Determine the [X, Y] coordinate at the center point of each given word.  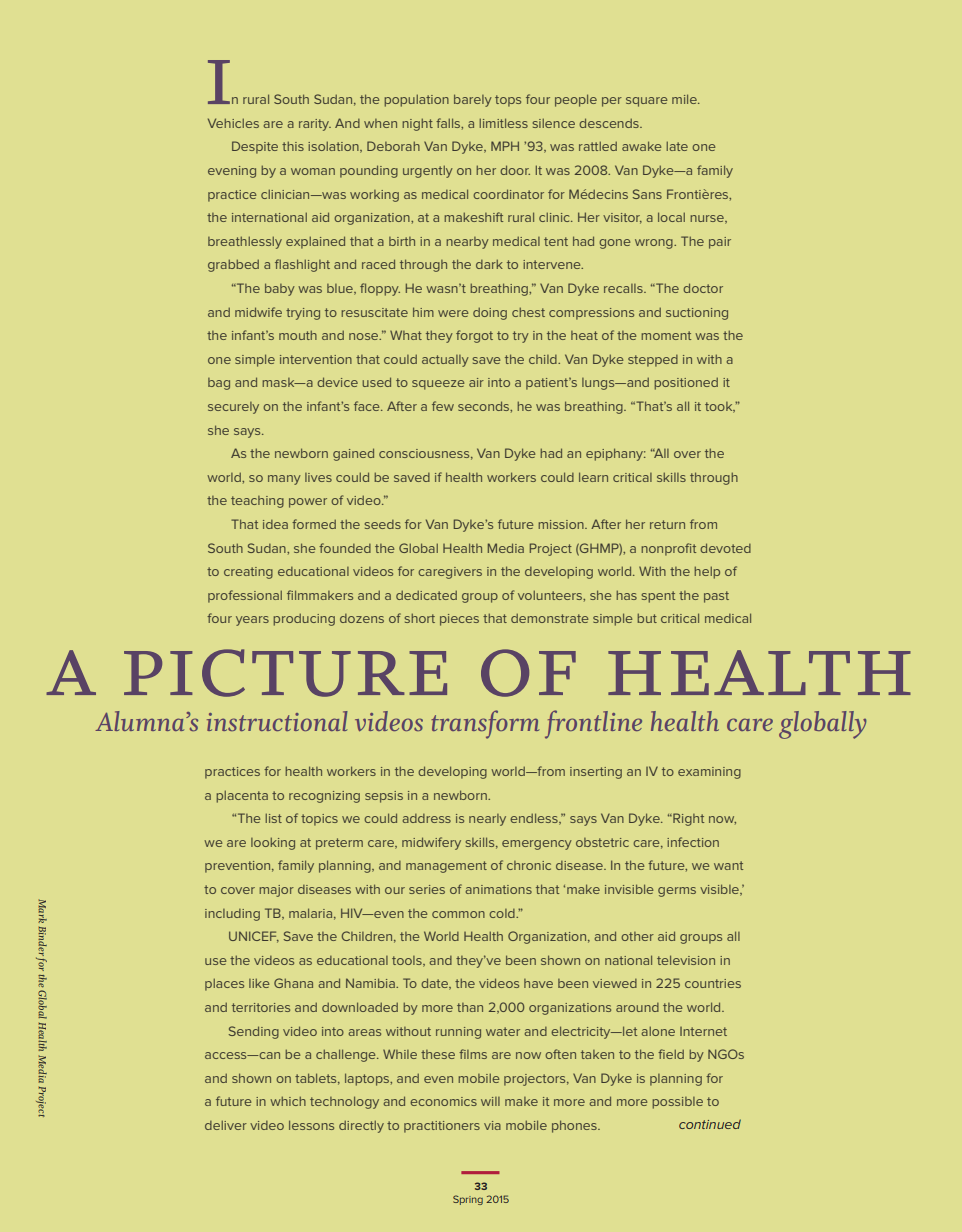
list [273, 818]
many [284, 480]
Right [687, 819]
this [293, 146]
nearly [487, 820]
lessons [311, 1125]
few [443, 406]
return [667, 524]
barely [473, 100]
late [677, 146]
